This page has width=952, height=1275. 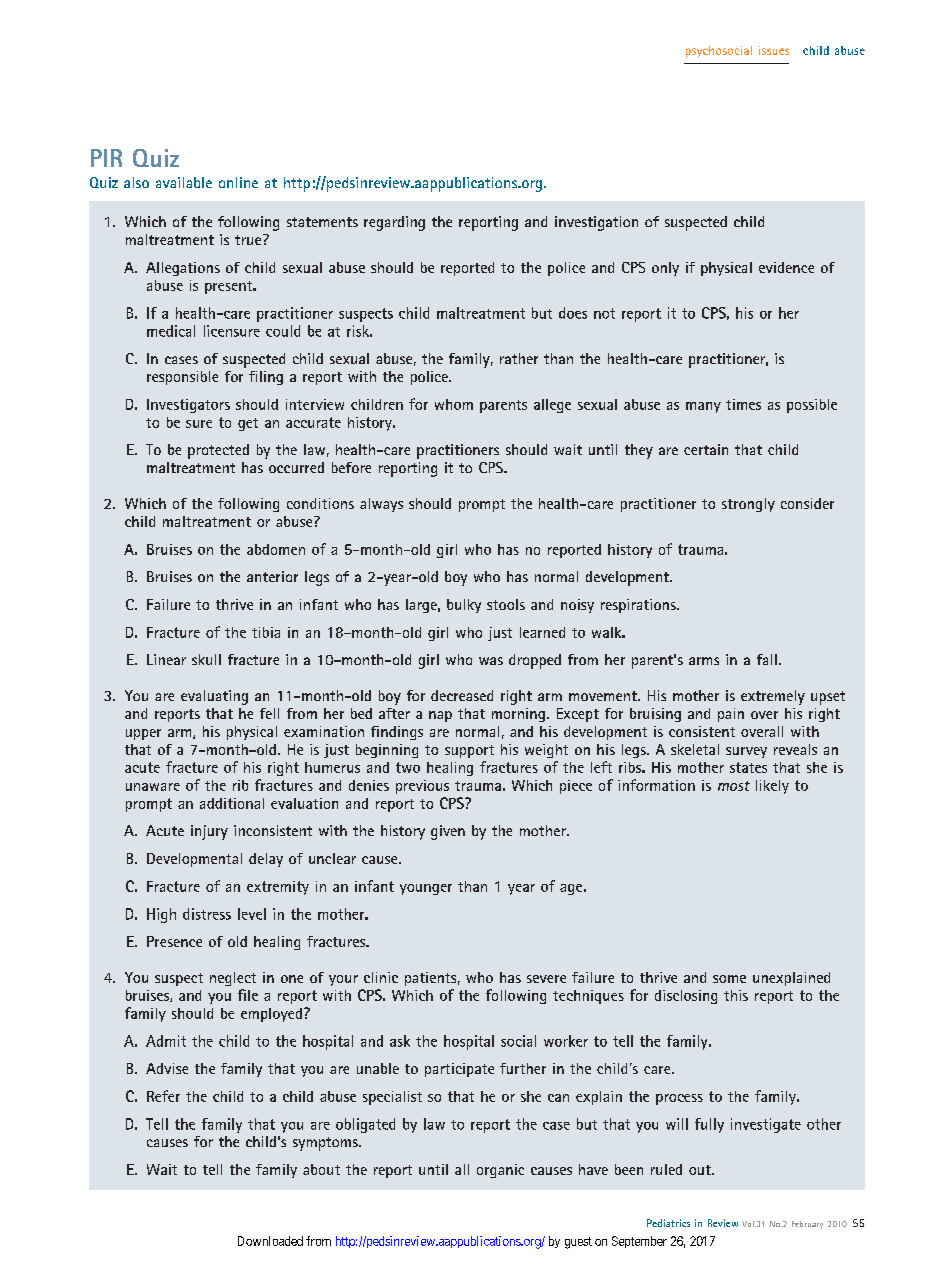 What do you see at coordinates (238, 182) in the page?
I see `online` at bounding box center [238, 182].
